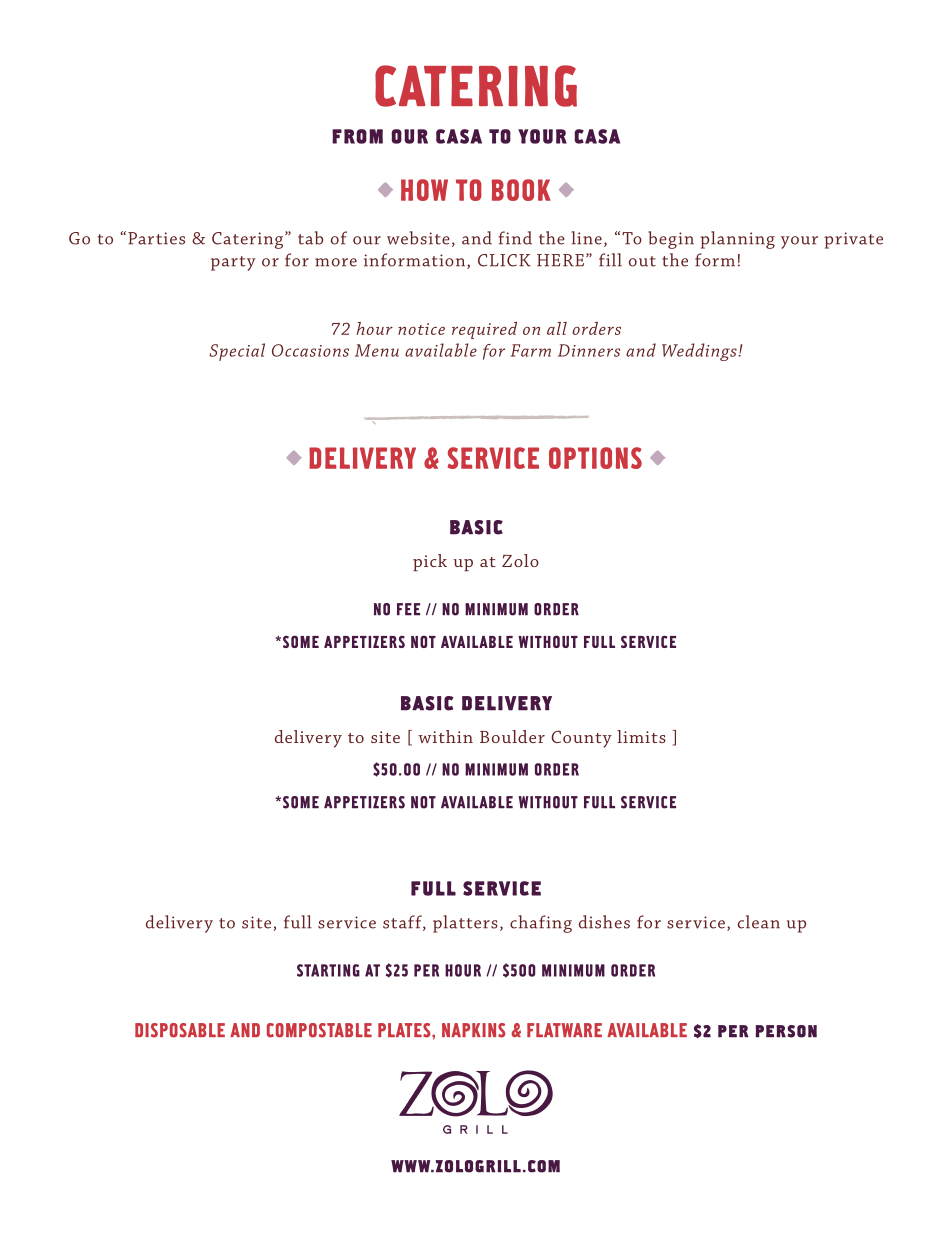  Describe the element at coordinates (564, 1030) in the image. I see `FLATWARE` at that location.
